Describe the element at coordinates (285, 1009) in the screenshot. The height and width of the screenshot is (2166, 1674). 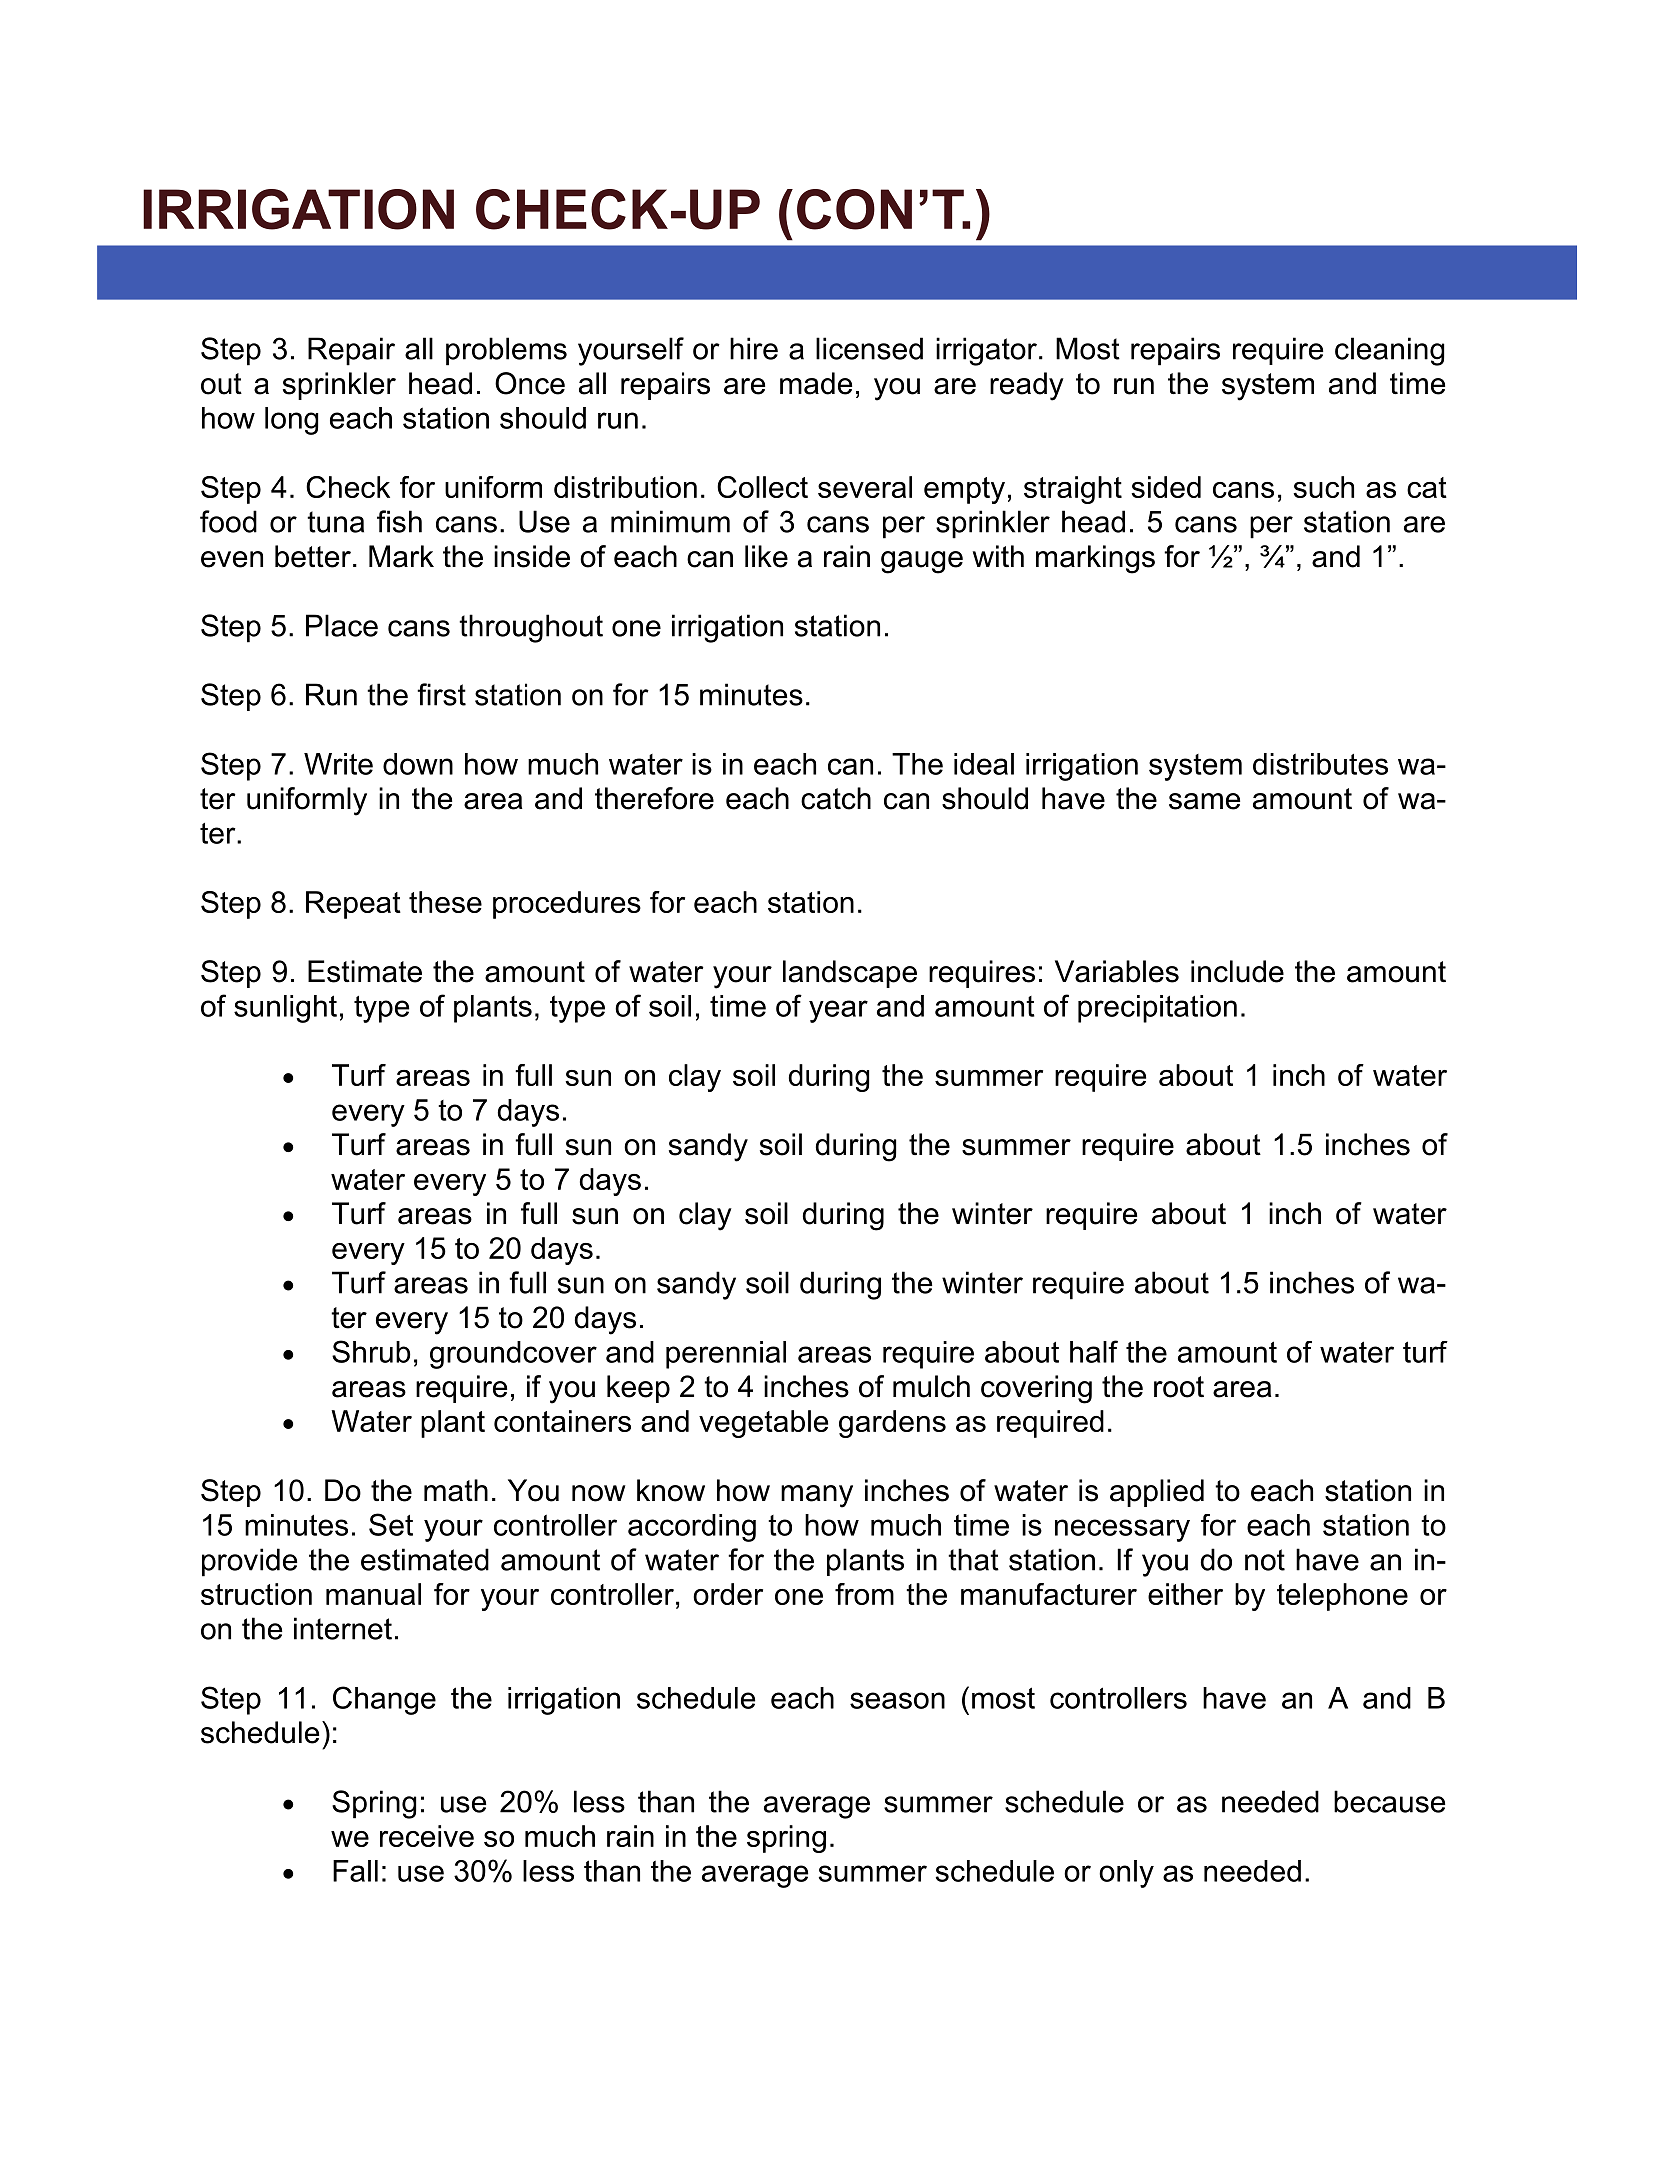
I see `sunlight` at that location.
